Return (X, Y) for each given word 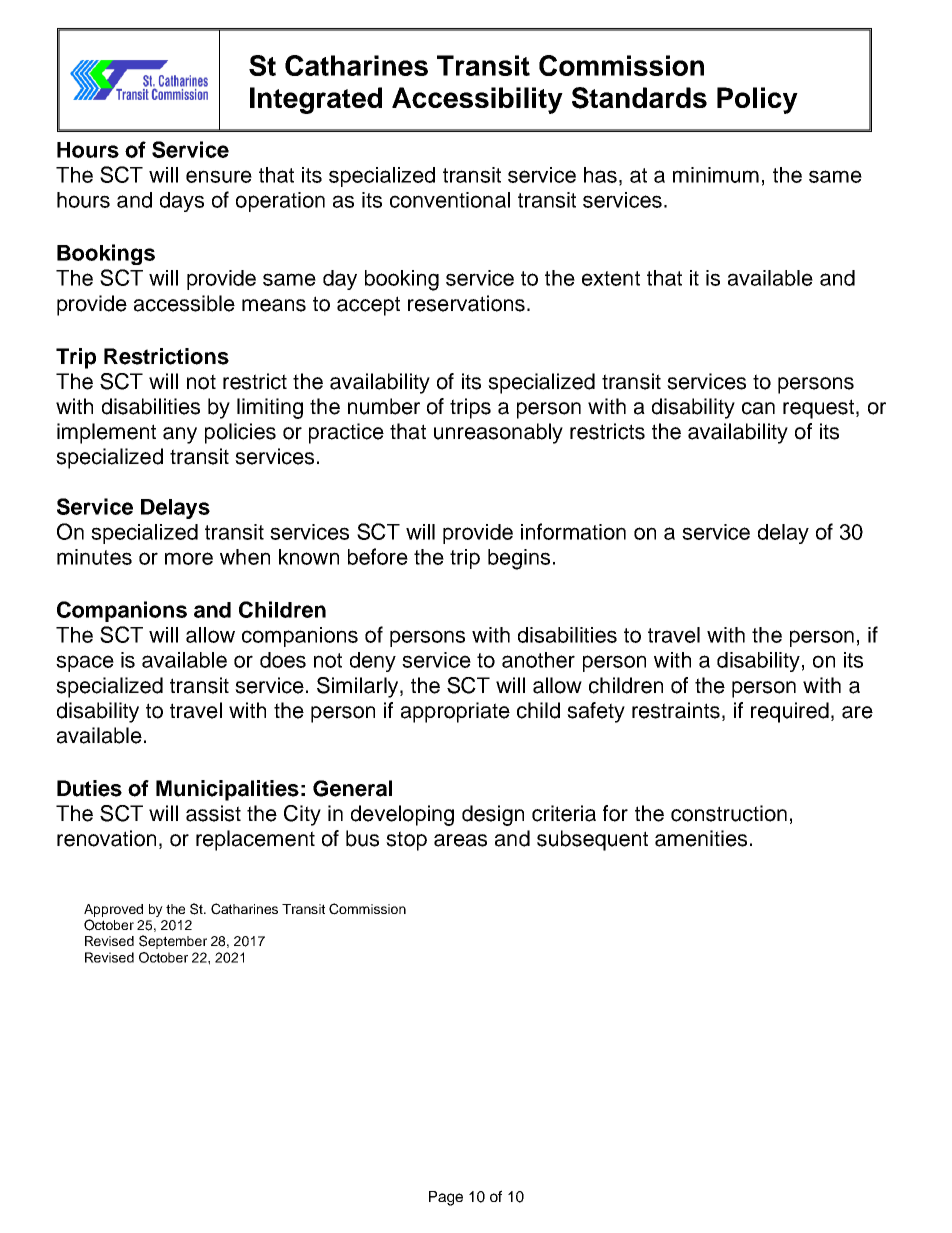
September (173, 942)
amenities (701, 838)
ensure (219, 176)
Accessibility (477, 100)
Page (446, 1198)
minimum (716, 175)
